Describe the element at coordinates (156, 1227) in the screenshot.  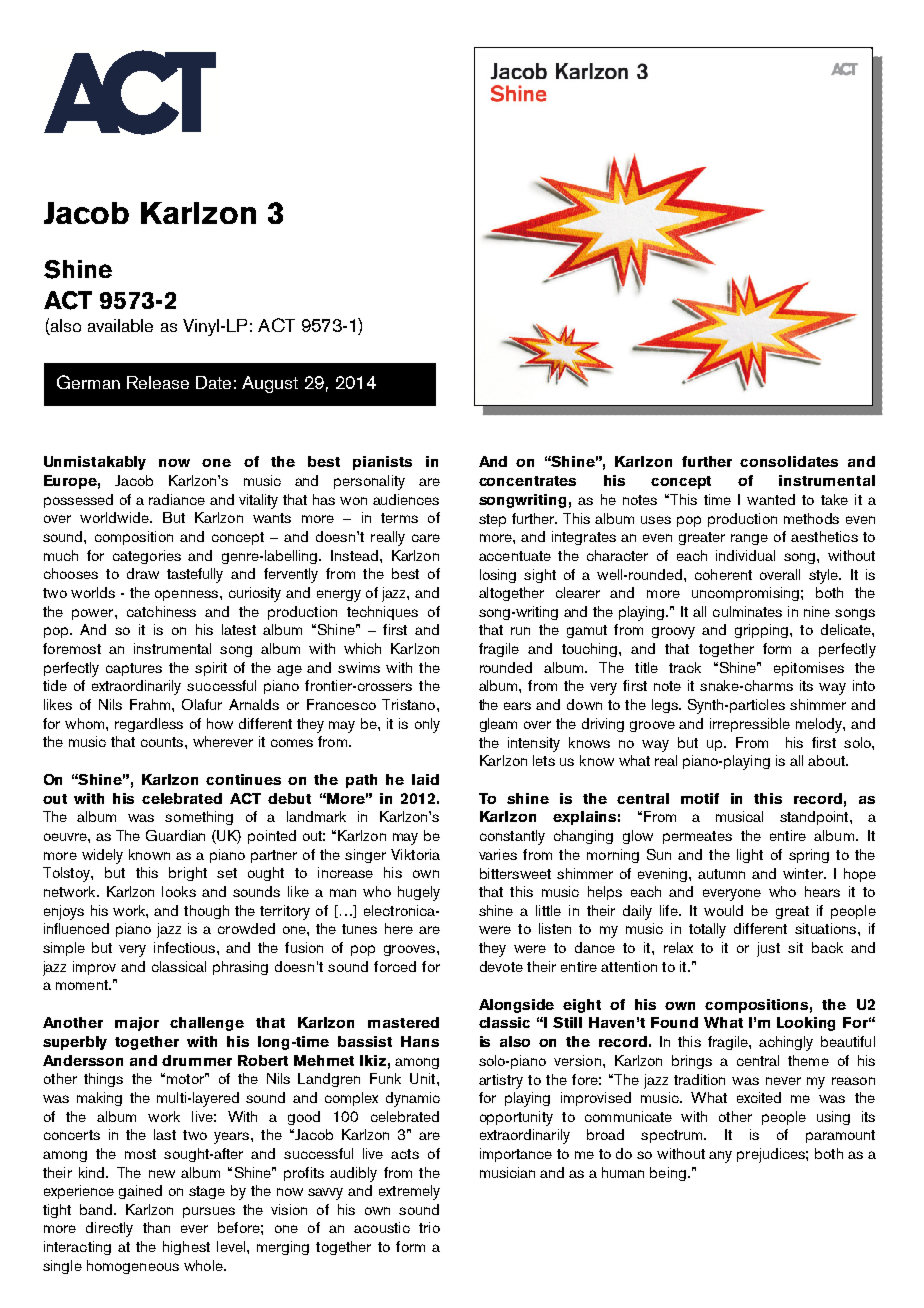
I see `than` at that location.
